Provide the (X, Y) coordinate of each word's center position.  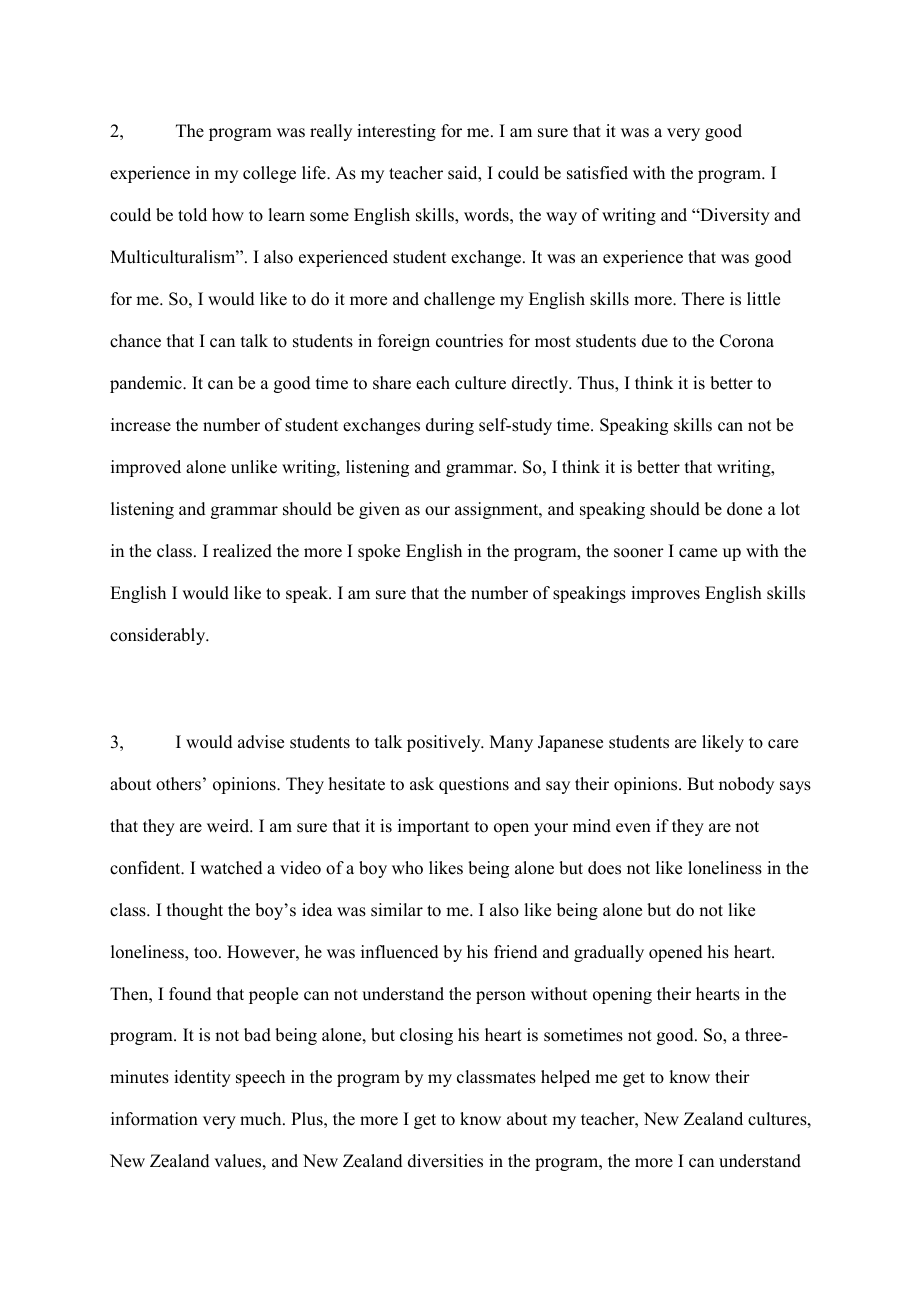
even (633, 828)
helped (565, 1078)
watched (231, 868)
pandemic (147, 384)
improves (665, 594)
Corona (747, 341)
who (407, 868)
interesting (396, 132)
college (269, 174)
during (450, 426)
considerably (159, 636)
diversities (445, 1161)
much (262, 1119)
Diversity (734, 216)
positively (445, 743)
